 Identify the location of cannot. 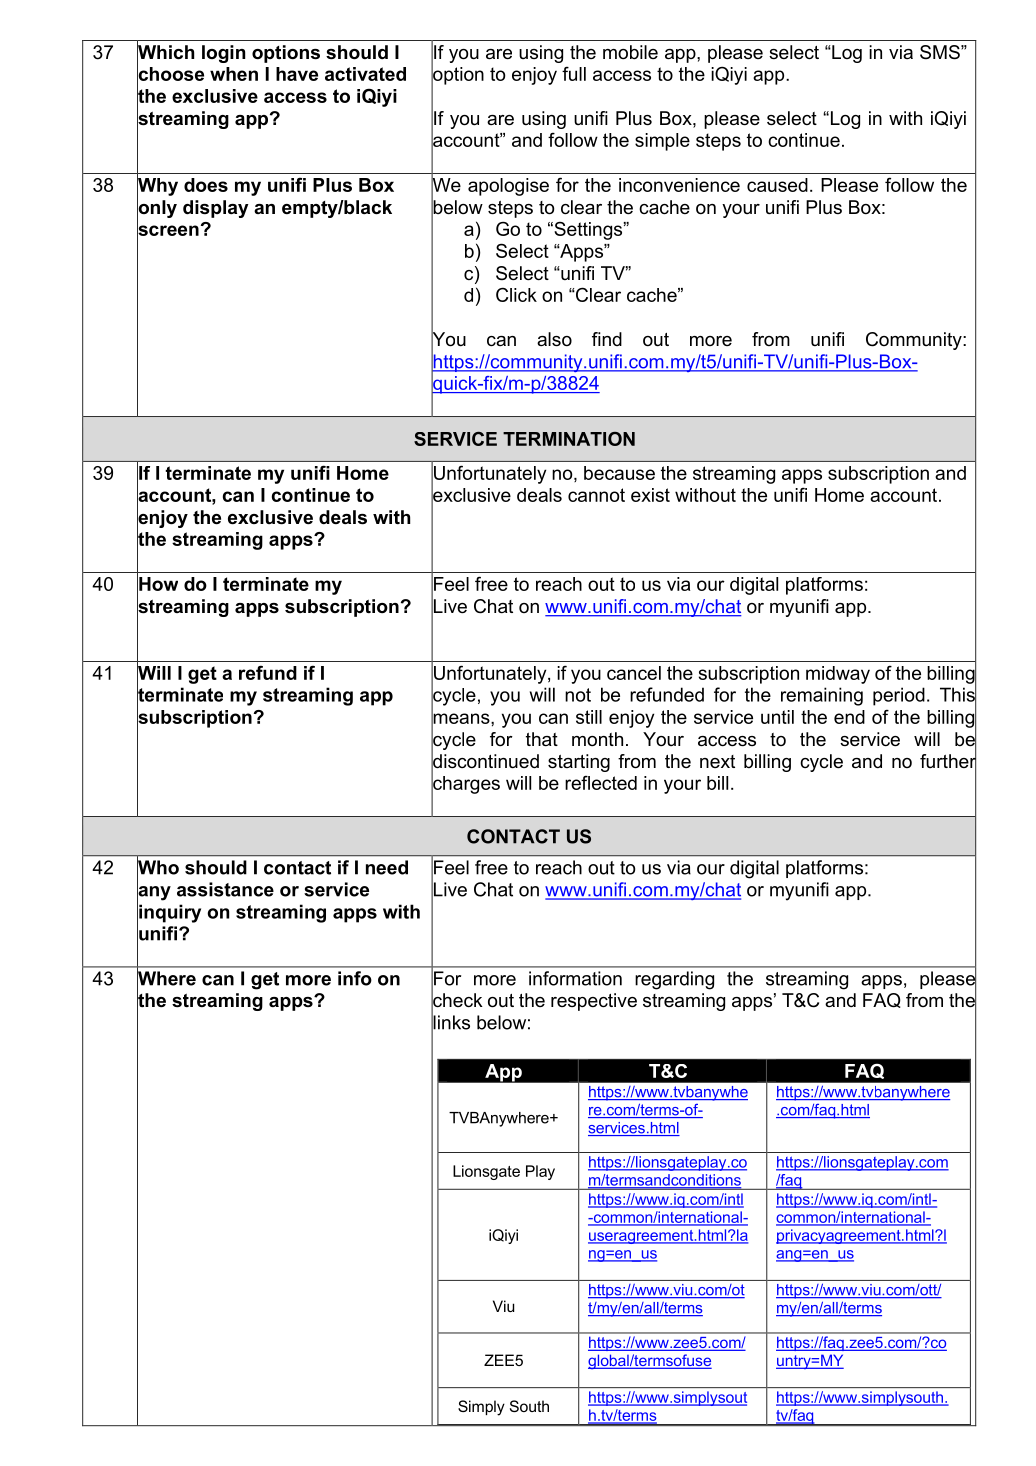
(596, 495).
